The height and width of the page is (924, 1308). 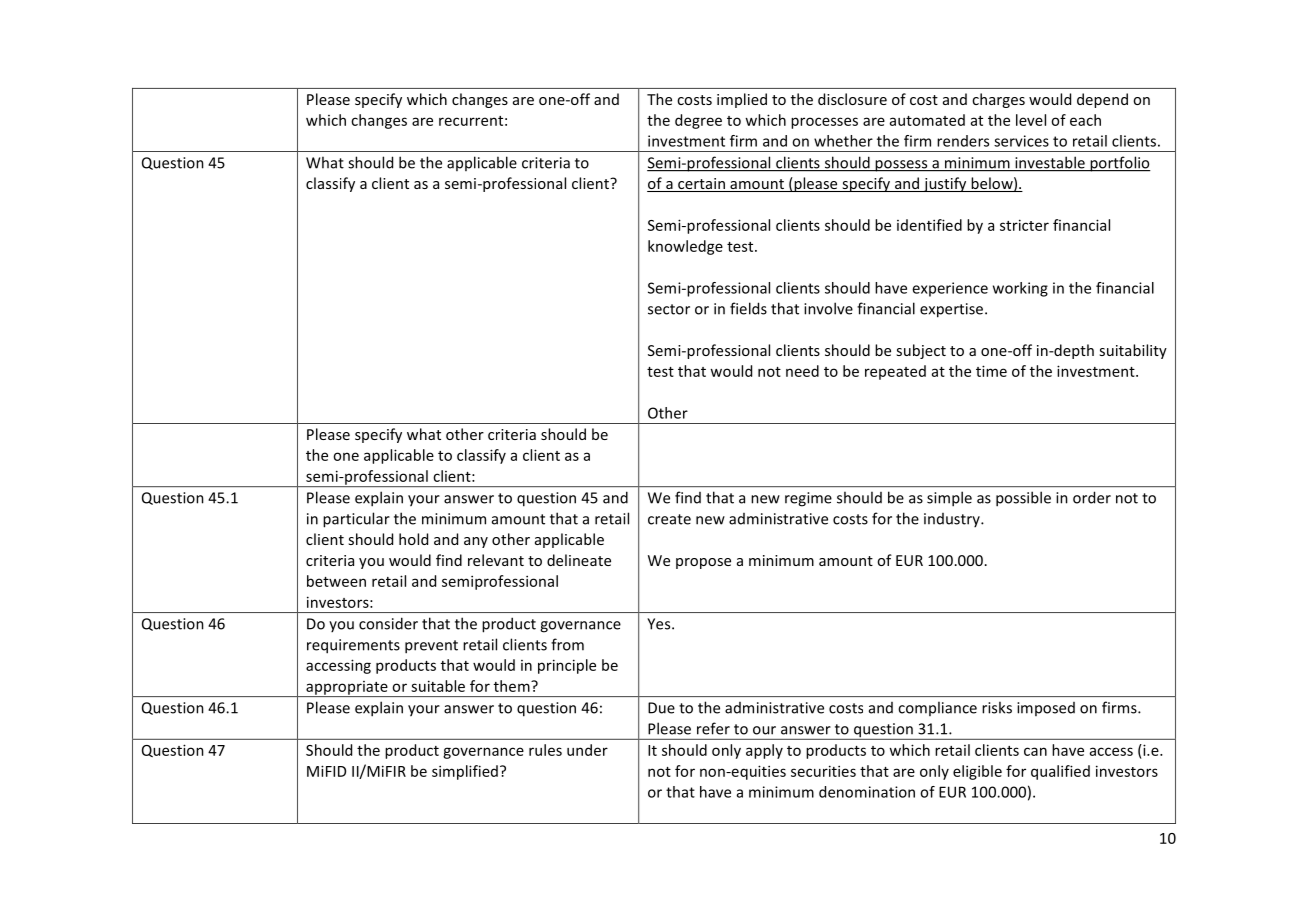 What do you see at coordinates (698, 121) in the page?
I see `degree` at bounding box center [698, 121].
